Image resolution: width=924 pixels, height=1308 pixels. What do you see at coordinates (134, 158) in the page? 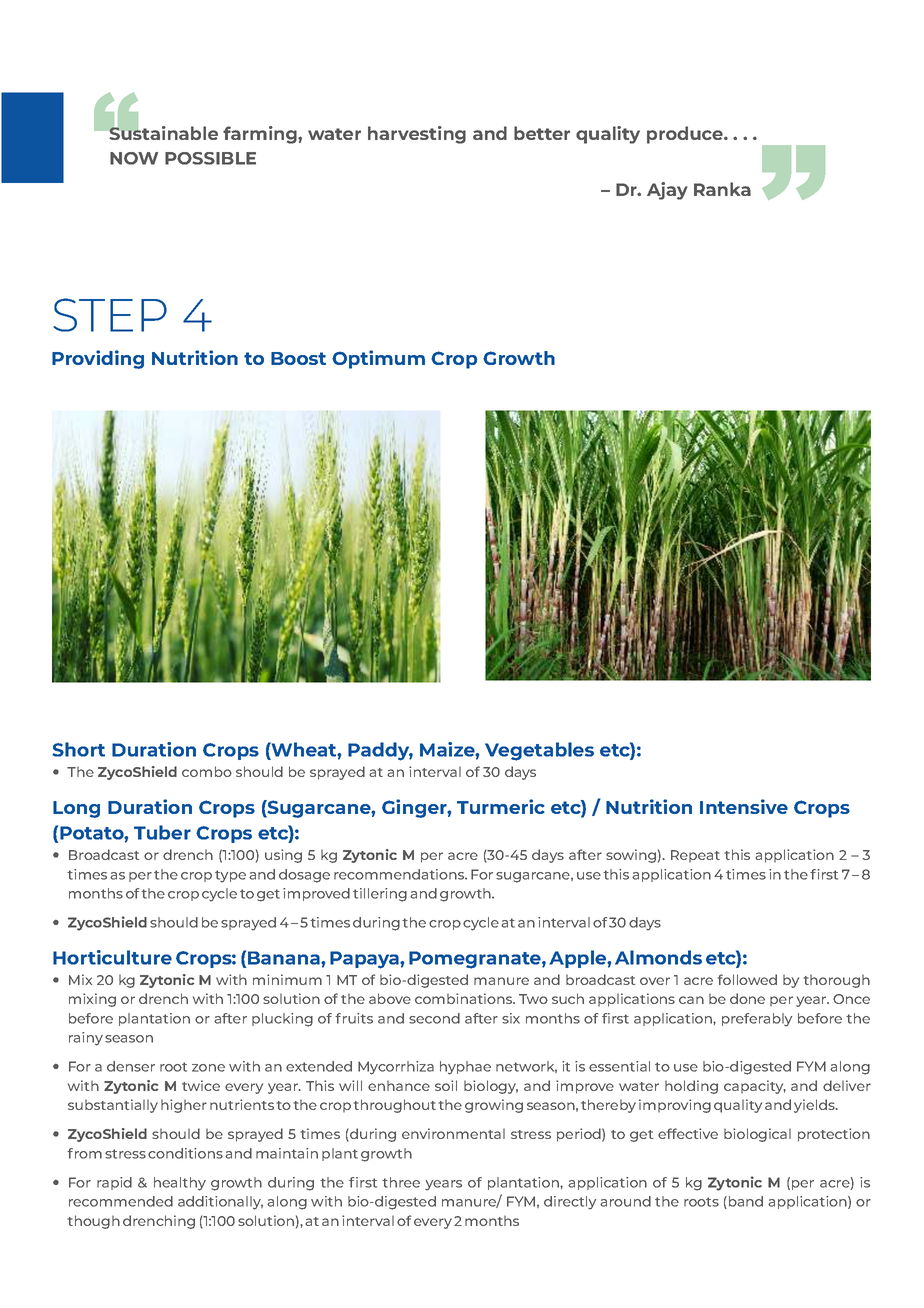
I see `NOW` at bounding box center [134, 158].
